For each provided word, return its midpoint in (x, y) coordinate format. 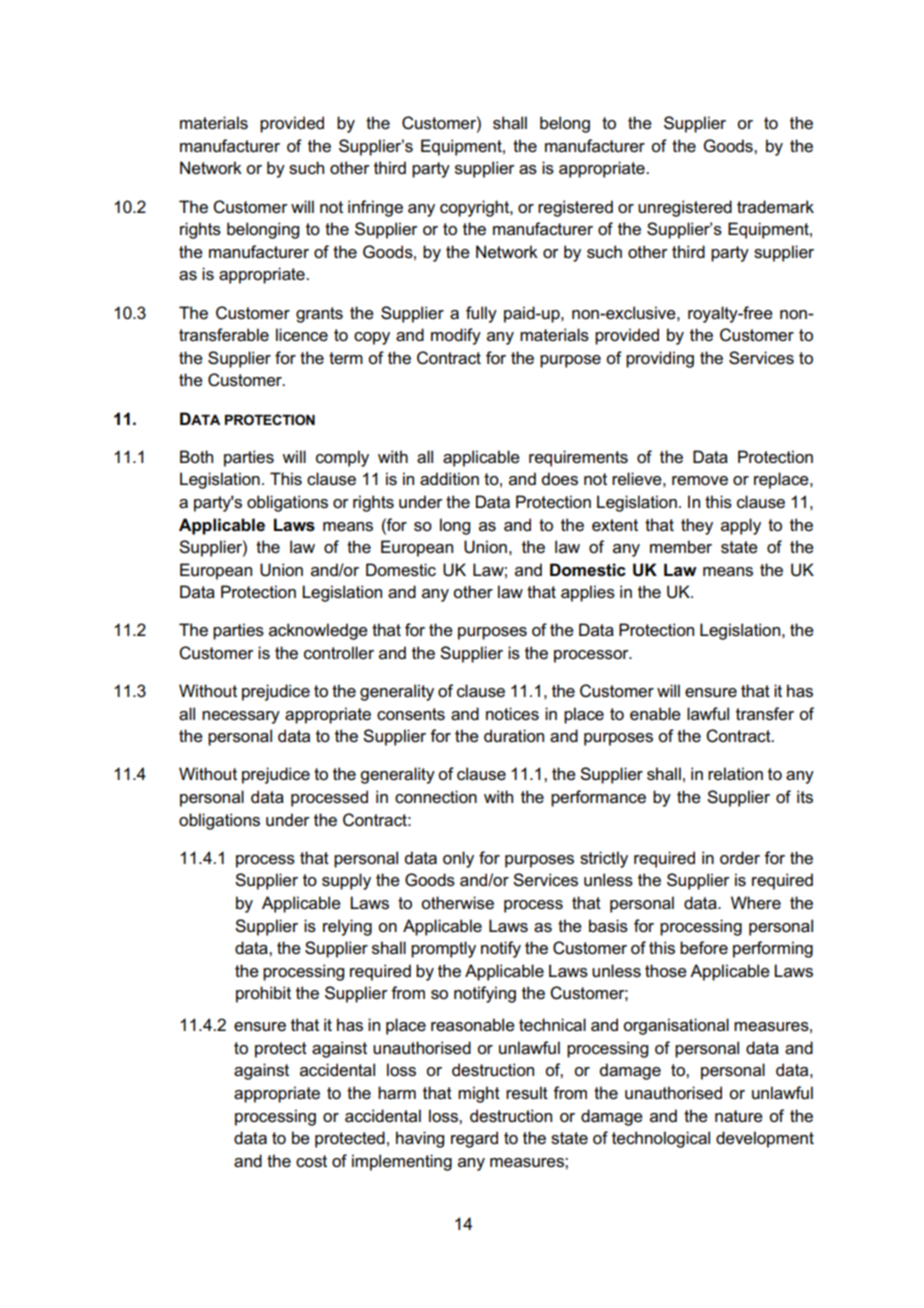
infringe (375, 208)
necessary (241, 717)
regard (474, 1139)
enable (655, 714)
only (458, 859)
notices (512, 714)
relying (347, 927)
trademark (775, 207)
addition (449, 479)
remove (700, 481)
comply (342, 458)
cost (311, 1161)
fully (481, 314)
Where (756, 903)
